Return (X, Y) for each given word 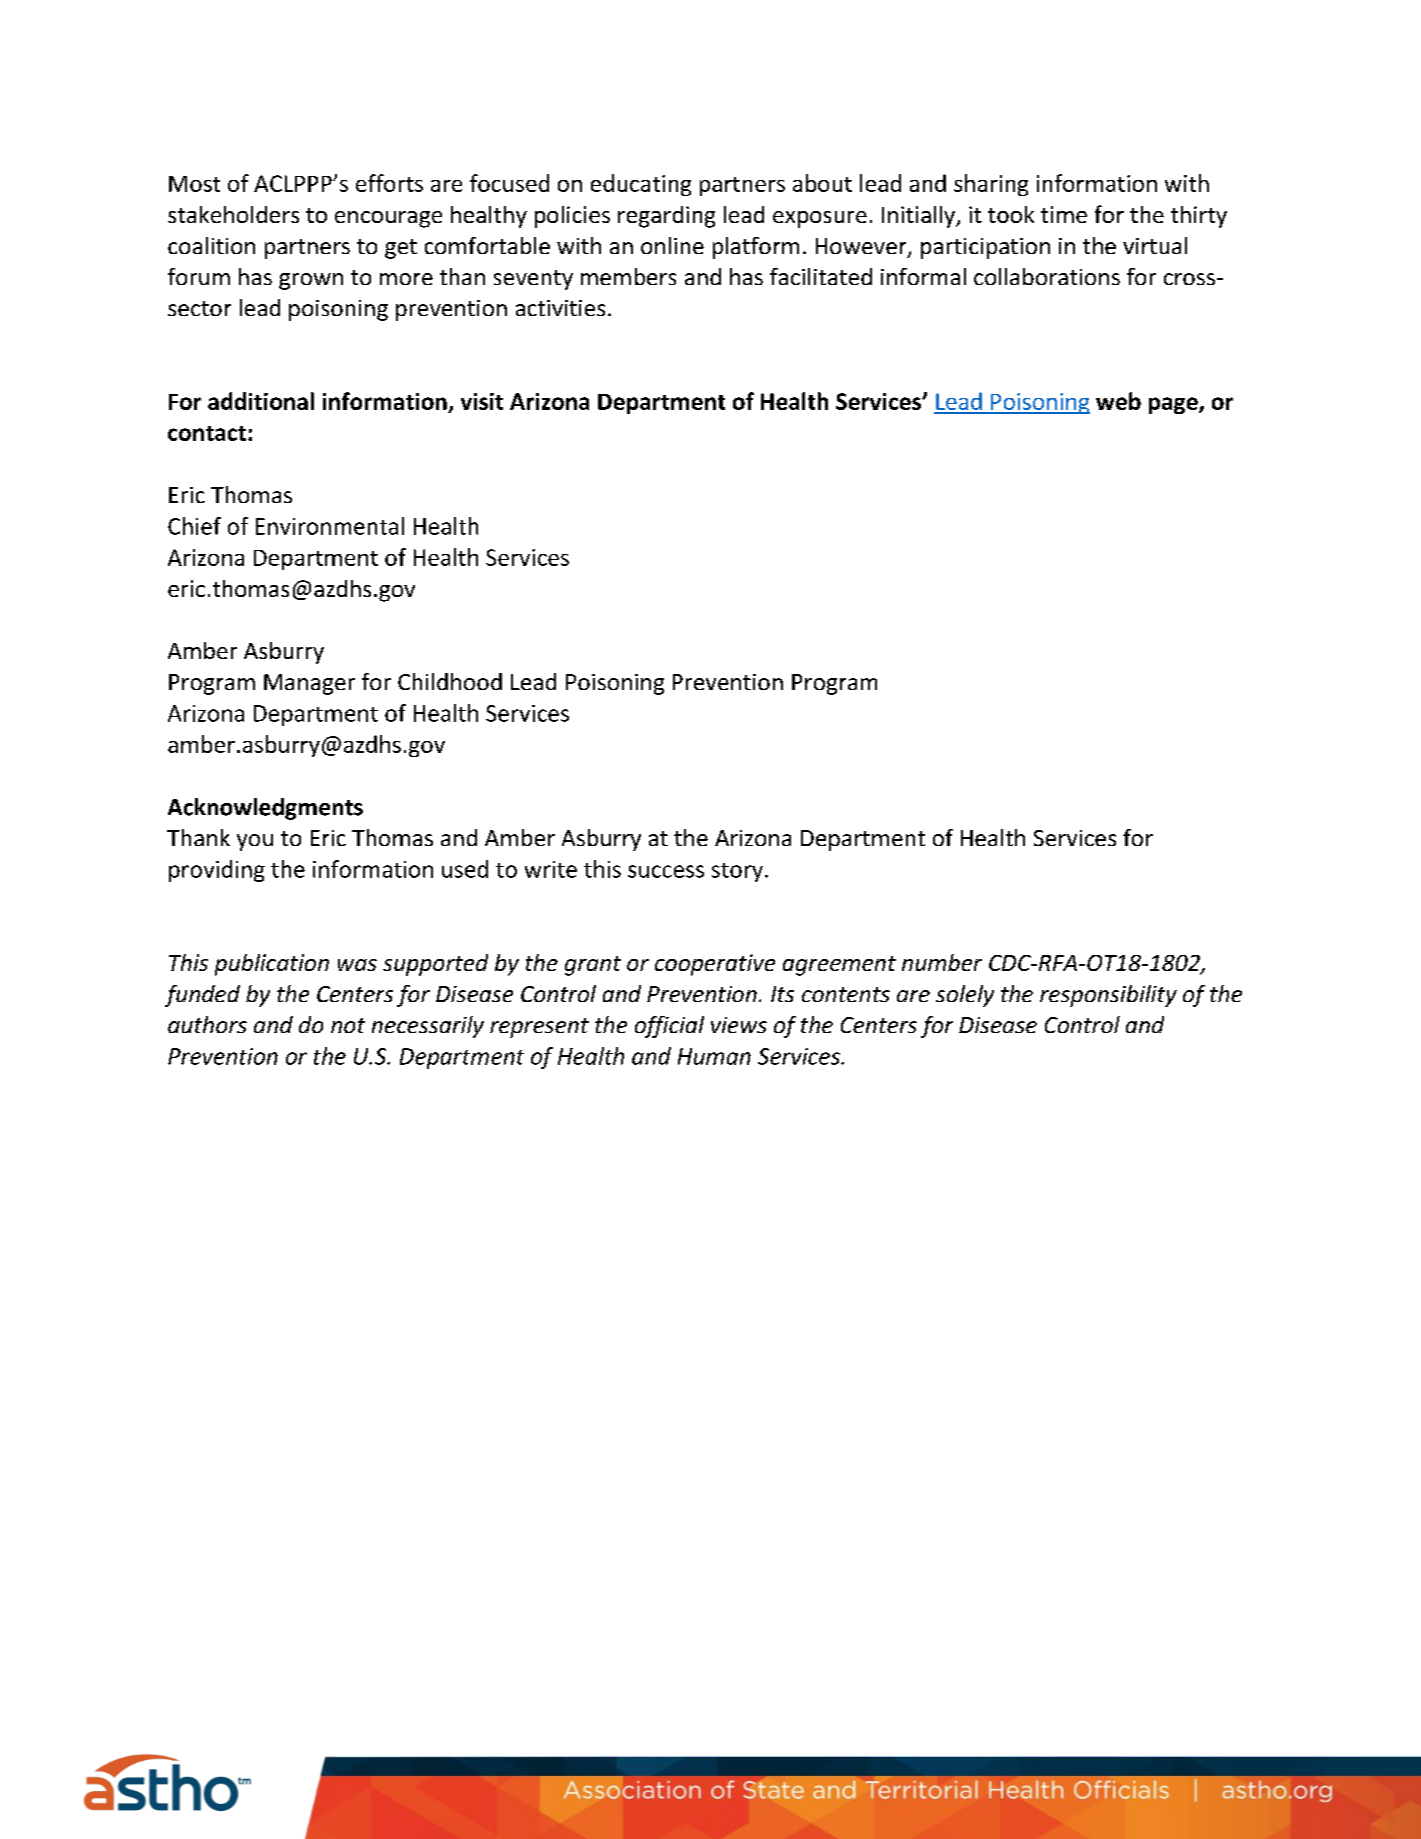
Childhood (450, 681)
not (348, 1025)
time (1064, 214)
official (669, 1027)
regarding (666, 217)
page (1174, 405)
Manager (309, 684)
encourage (388, 219)
